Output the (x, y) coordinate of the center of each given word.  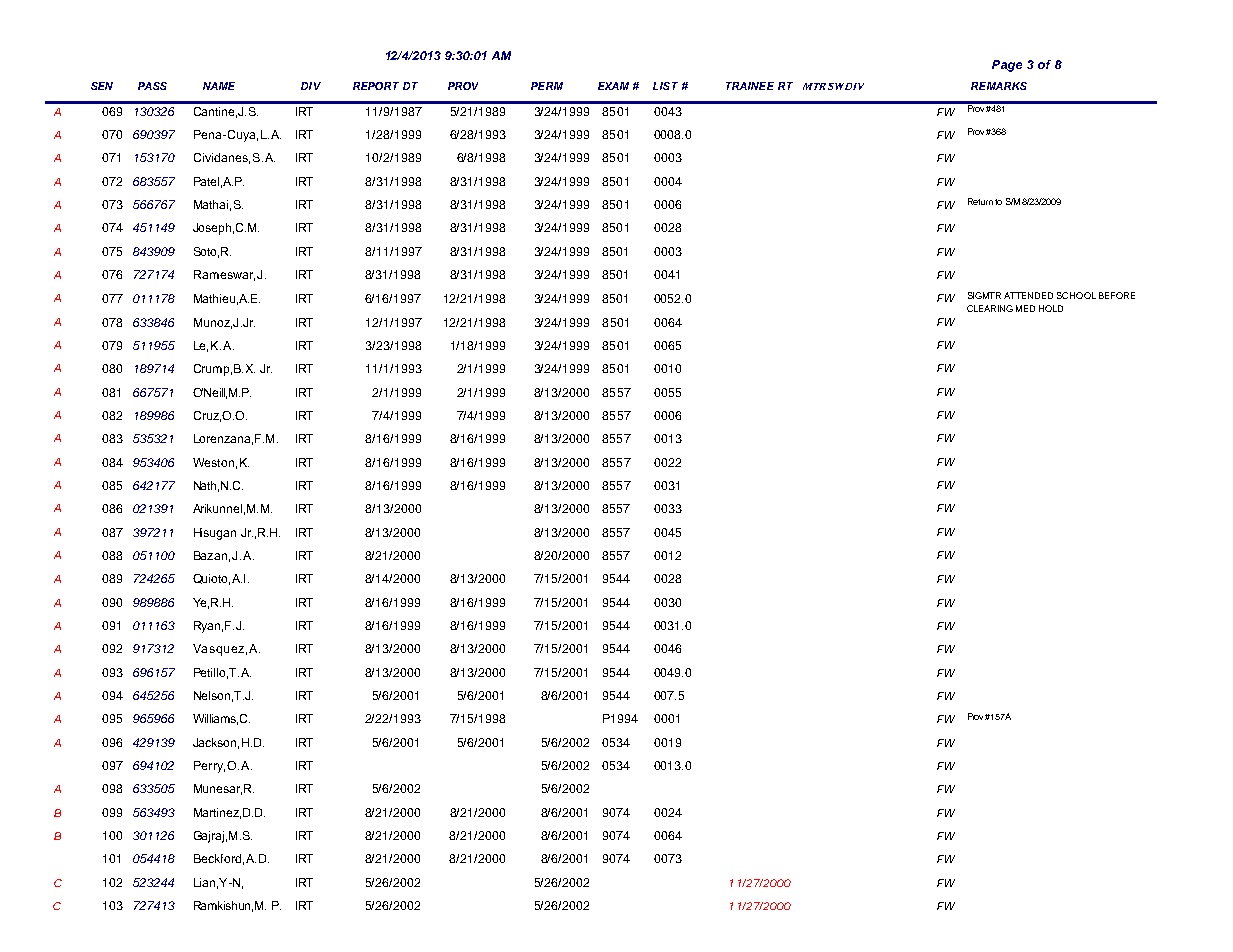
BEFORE (1117, 295)
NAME (219, 86)
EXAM (613, 86)
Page (1007, 66)
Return (980, 201)
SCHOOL (1076, 295)
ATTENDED (1028, 295)
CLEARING (990, 308)
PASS (152, 86)
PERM (547, 86)
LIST (665, 86)
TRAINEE (750, 86)
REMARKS (999, 86)
